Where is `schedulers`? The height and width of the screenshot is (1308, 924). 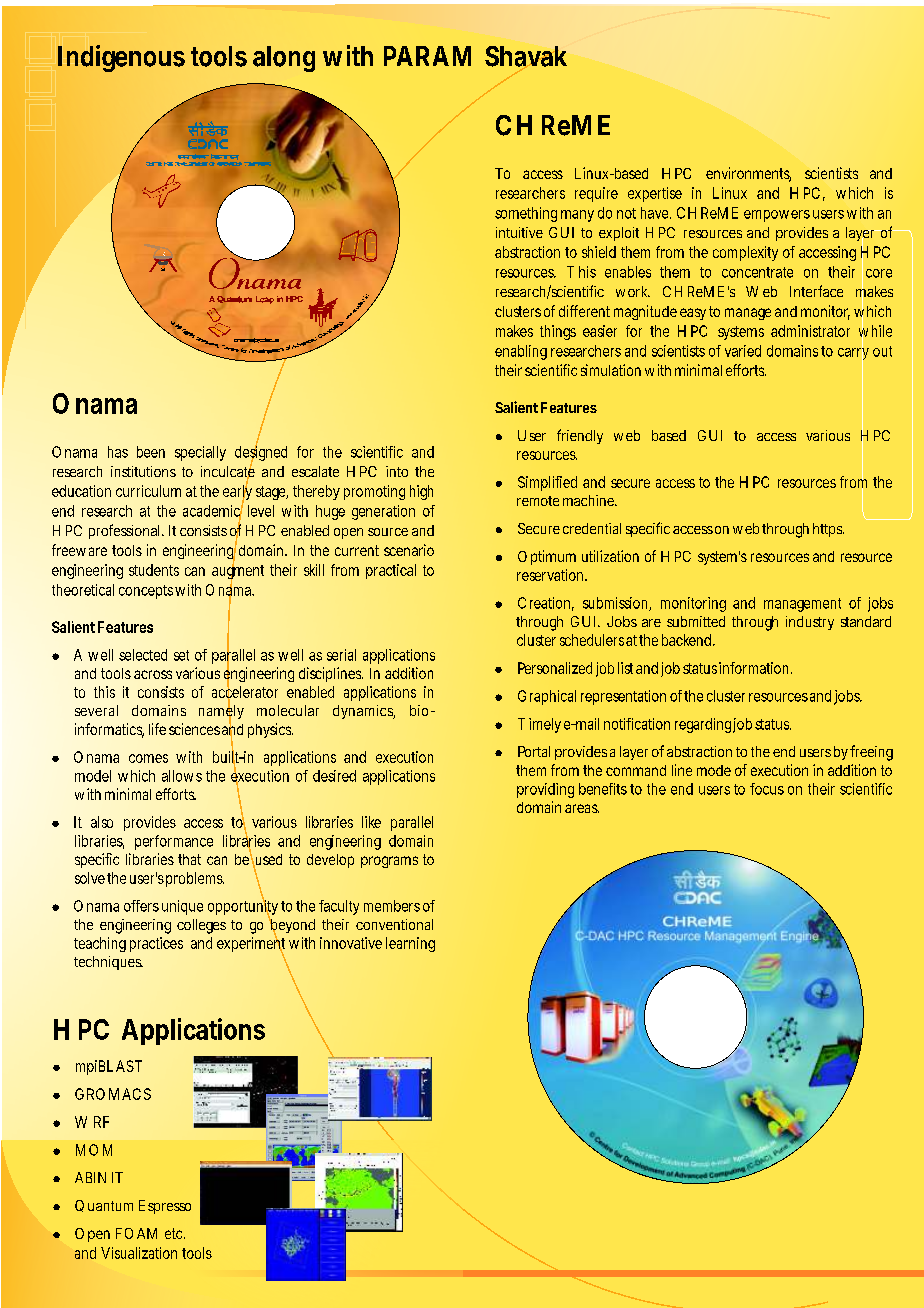
schedulers is located at coordinates (592, 640).
